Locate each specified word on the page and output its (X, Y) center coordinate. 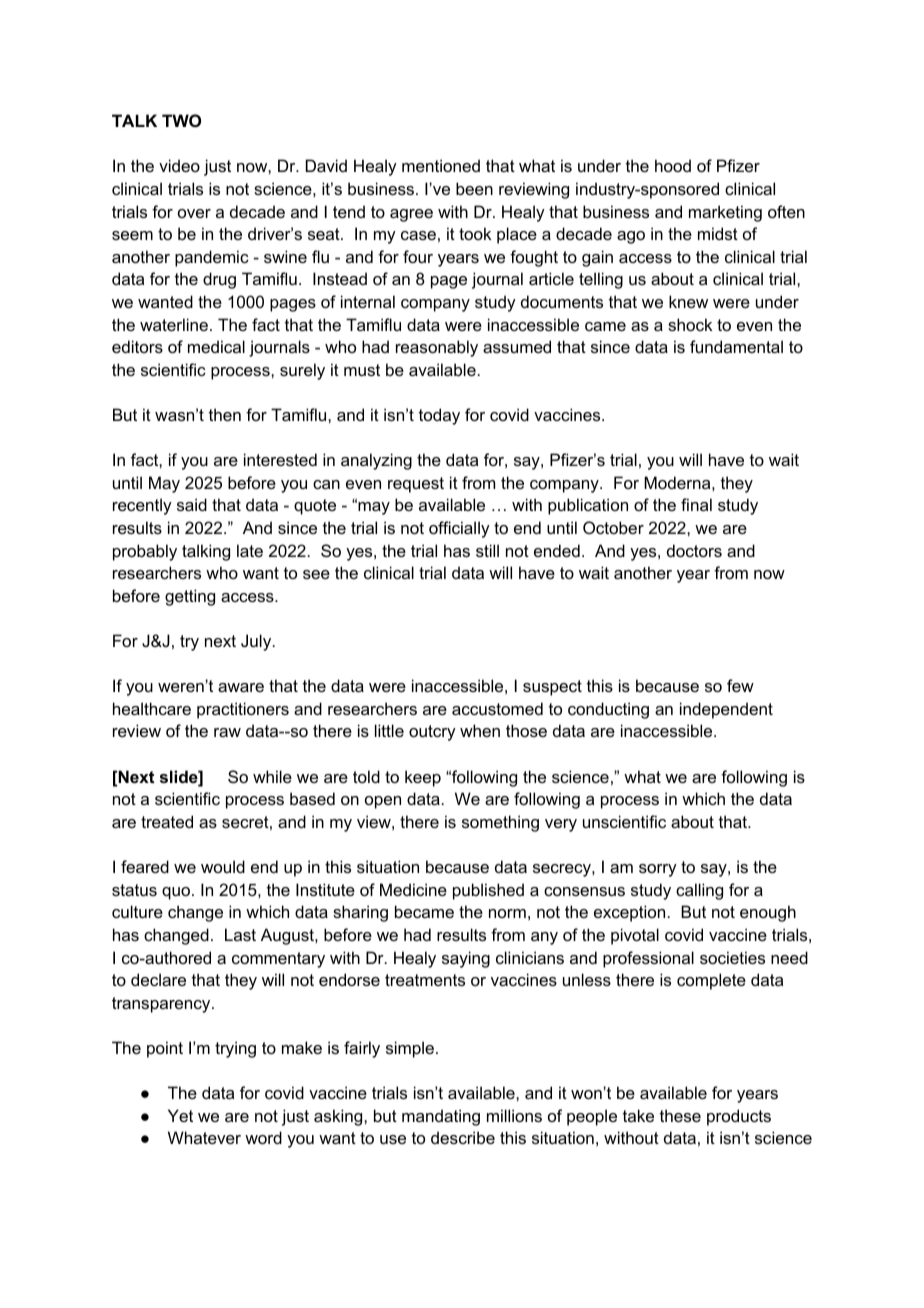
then (225, 414)
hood (673, 165)
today (439, 416)
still (487, 550)
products (739, 1117)
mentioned (441, 165)
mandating (441, 1117)
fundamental (736, 346)
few (740, 685)
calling (699, 891)
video (179, 165)
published (488, 891)
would (223, 866)
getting (190, 597)
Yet (180, 1115)
